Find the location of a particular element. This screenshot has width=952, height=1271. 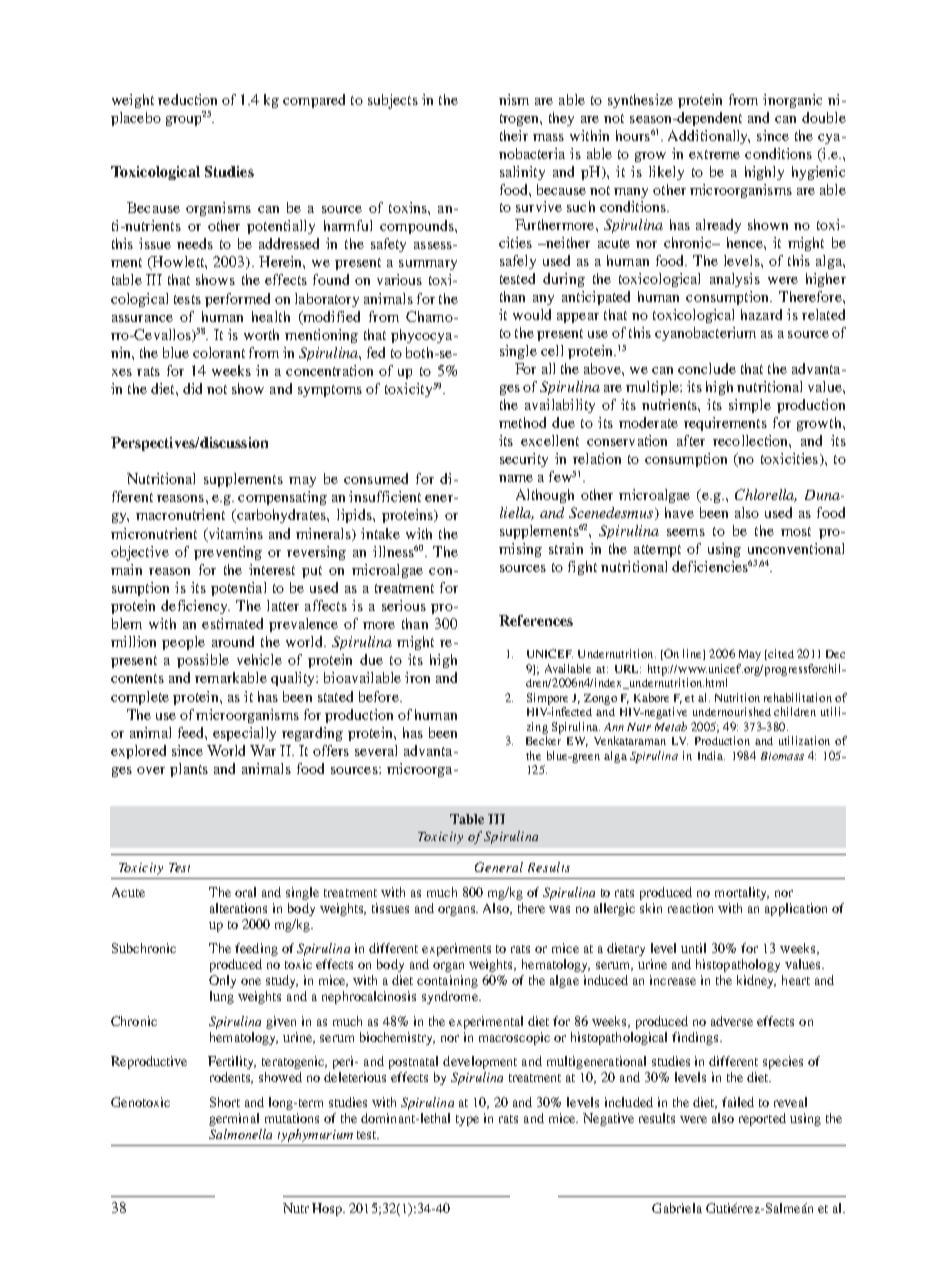

vitamins is located at coordinates (234, 534).
